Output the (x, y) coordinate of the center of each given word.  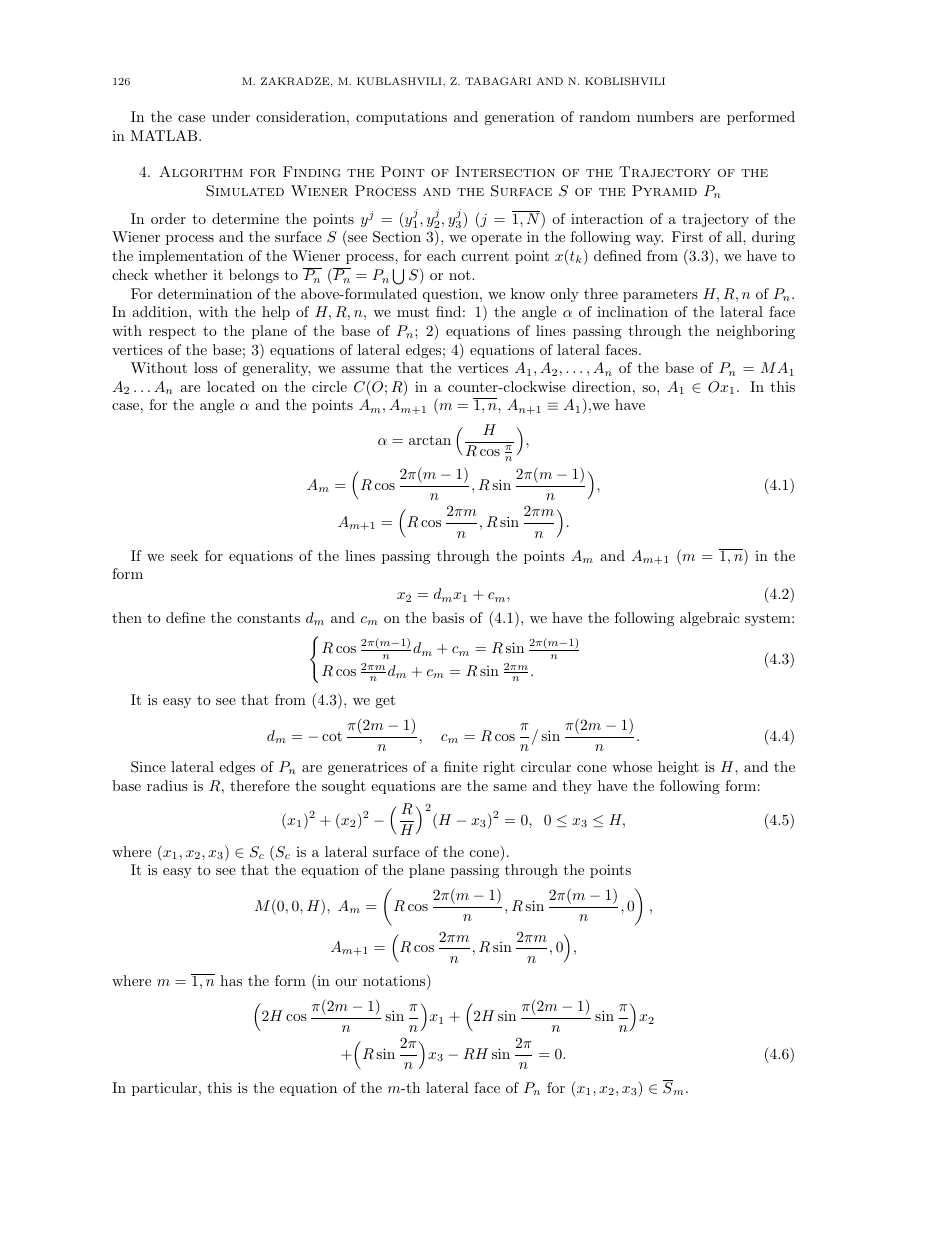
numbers (665, 116)
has (231, 980)
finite (461, 766)
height (678, 768)
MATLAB (165, 135)
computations (401, 118)
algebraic (710, 619)
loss (206, 367)
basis (448, 617)
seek (184, 555)
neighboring (755, 332)
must (413, 312)
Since (148, 767)
